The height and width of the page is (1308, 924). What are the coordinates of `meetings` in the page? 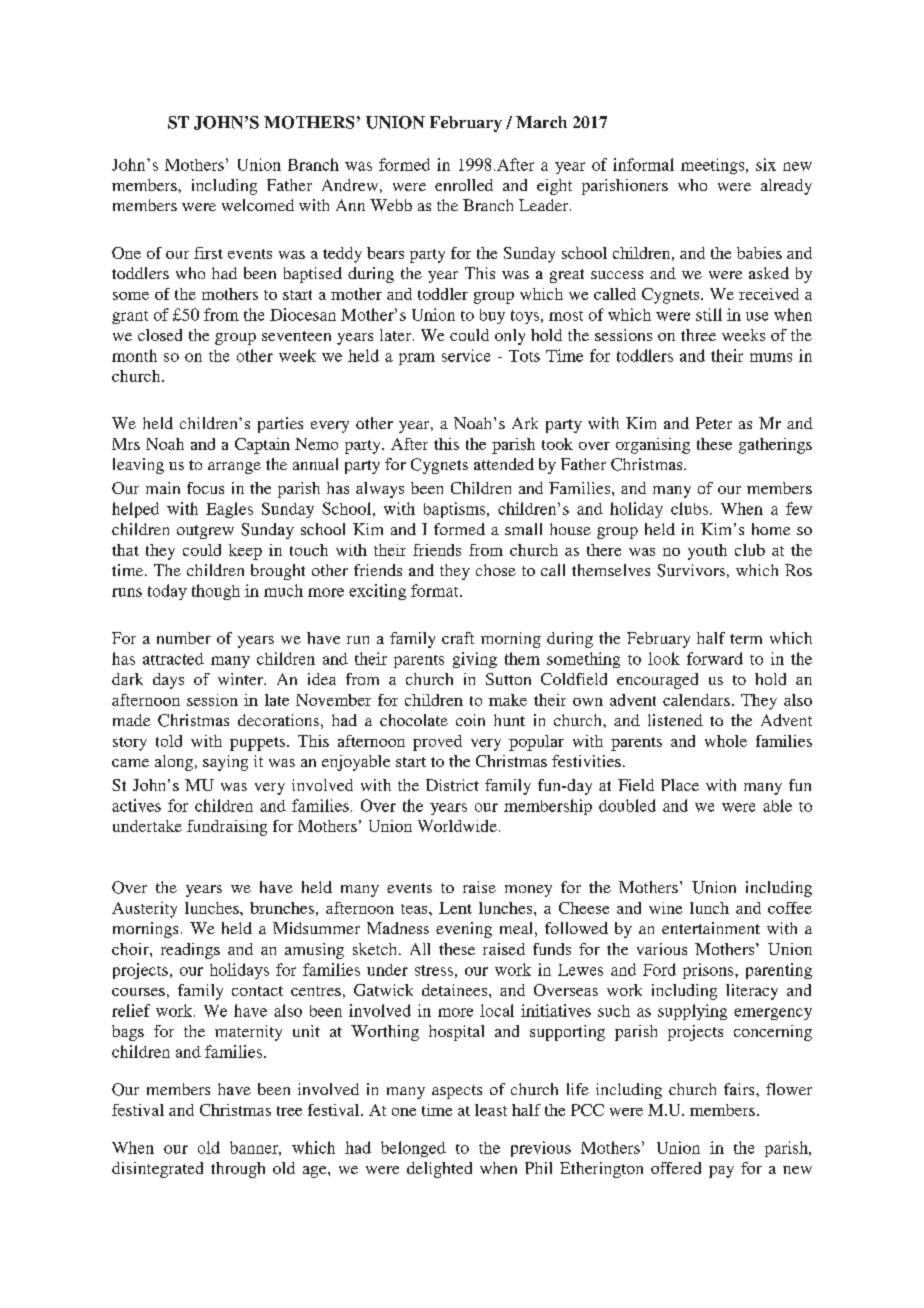 It's located at (714, 166).
